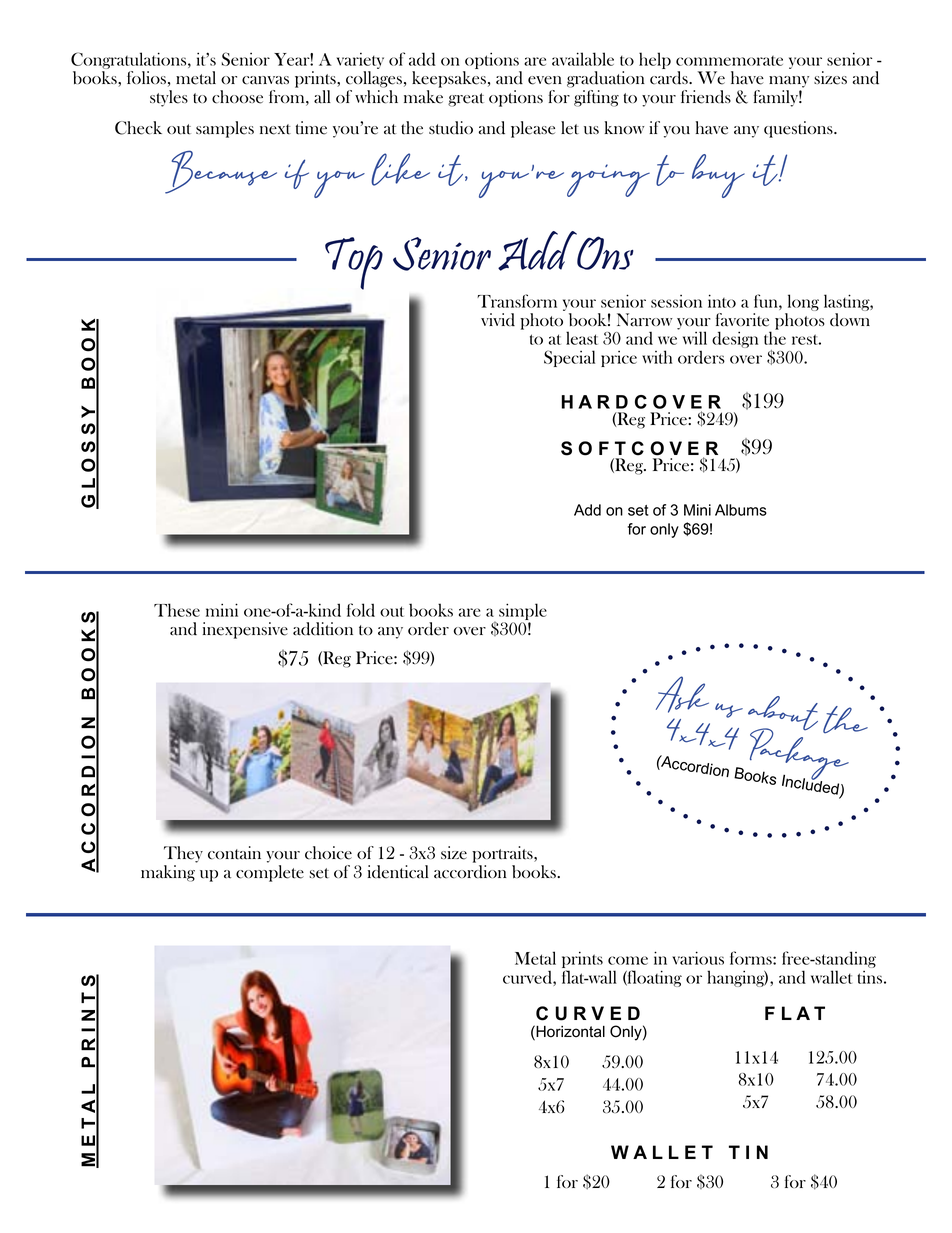 The height and width of the screenshot is (1233, 952). Describe the element at coordinates (523, 611) in the screenshot. I see `simple` at that location.
